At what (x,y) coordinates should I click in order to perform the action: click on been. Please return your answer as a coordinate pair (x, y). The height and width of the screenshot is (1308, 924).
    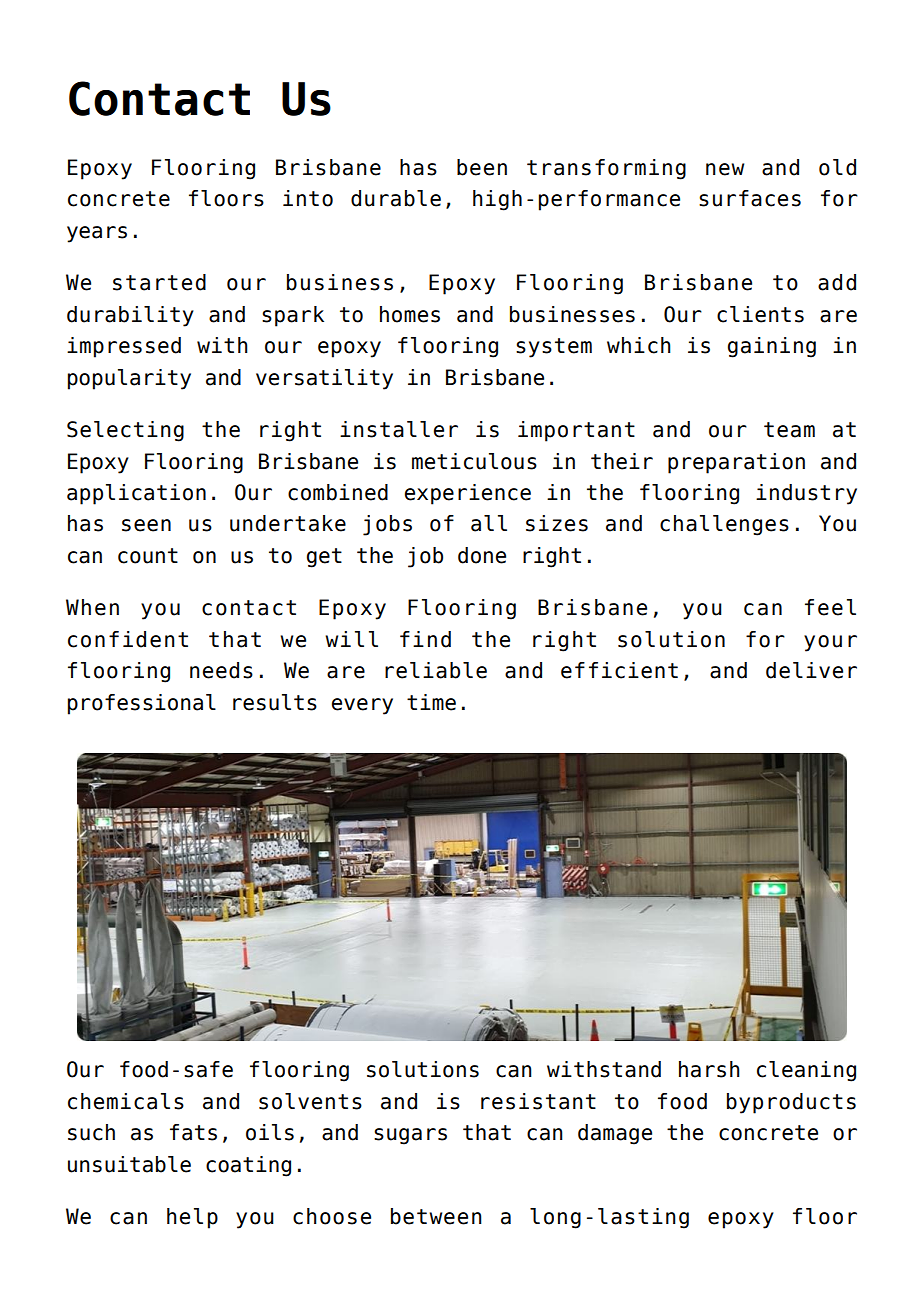
    Looking at the image, I should click on (482, 167).
